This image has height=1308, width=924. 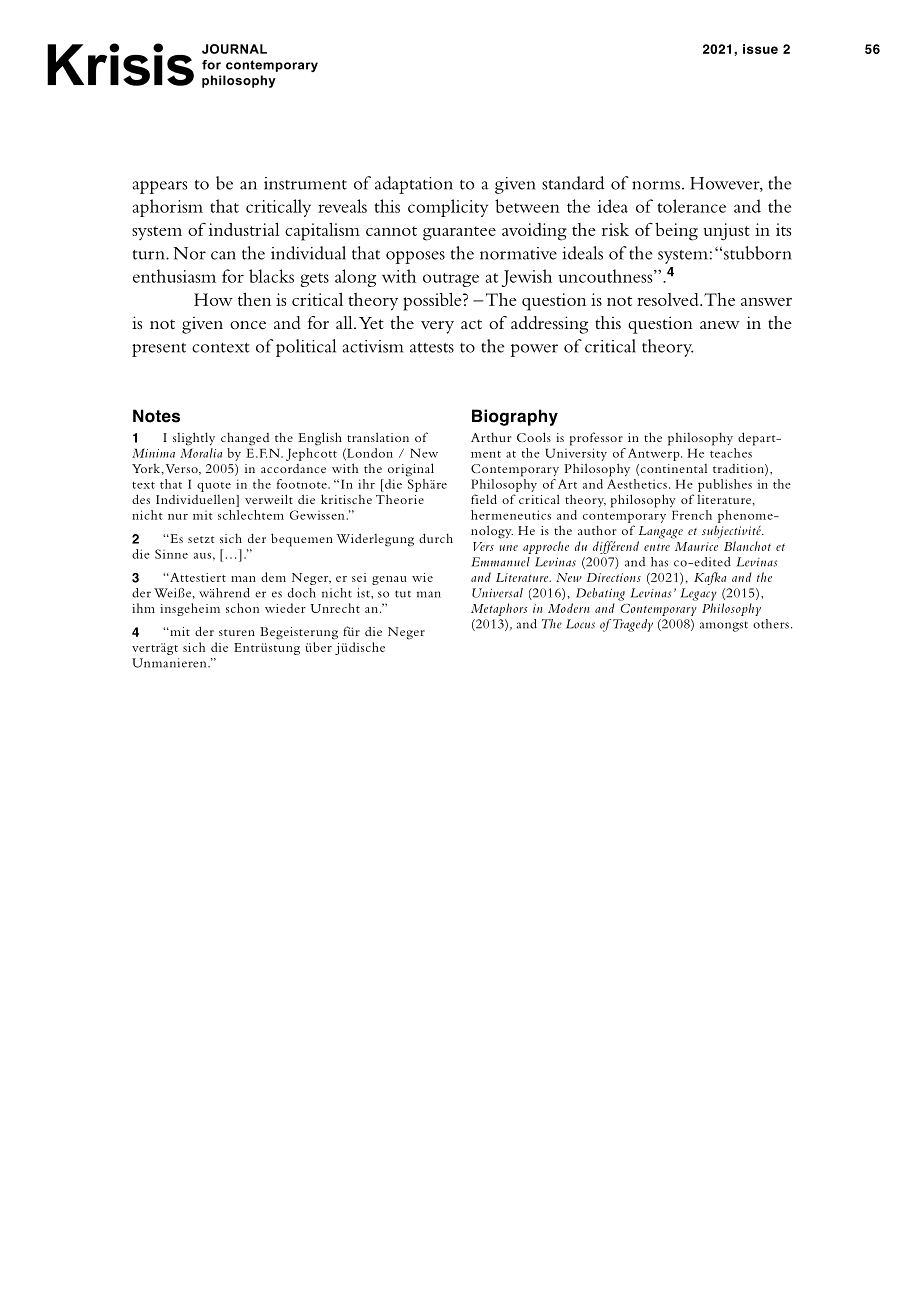 What do you see at coordinates (414, 185) in the image?
I see `adaptation` at bounding box center [414, 185].
